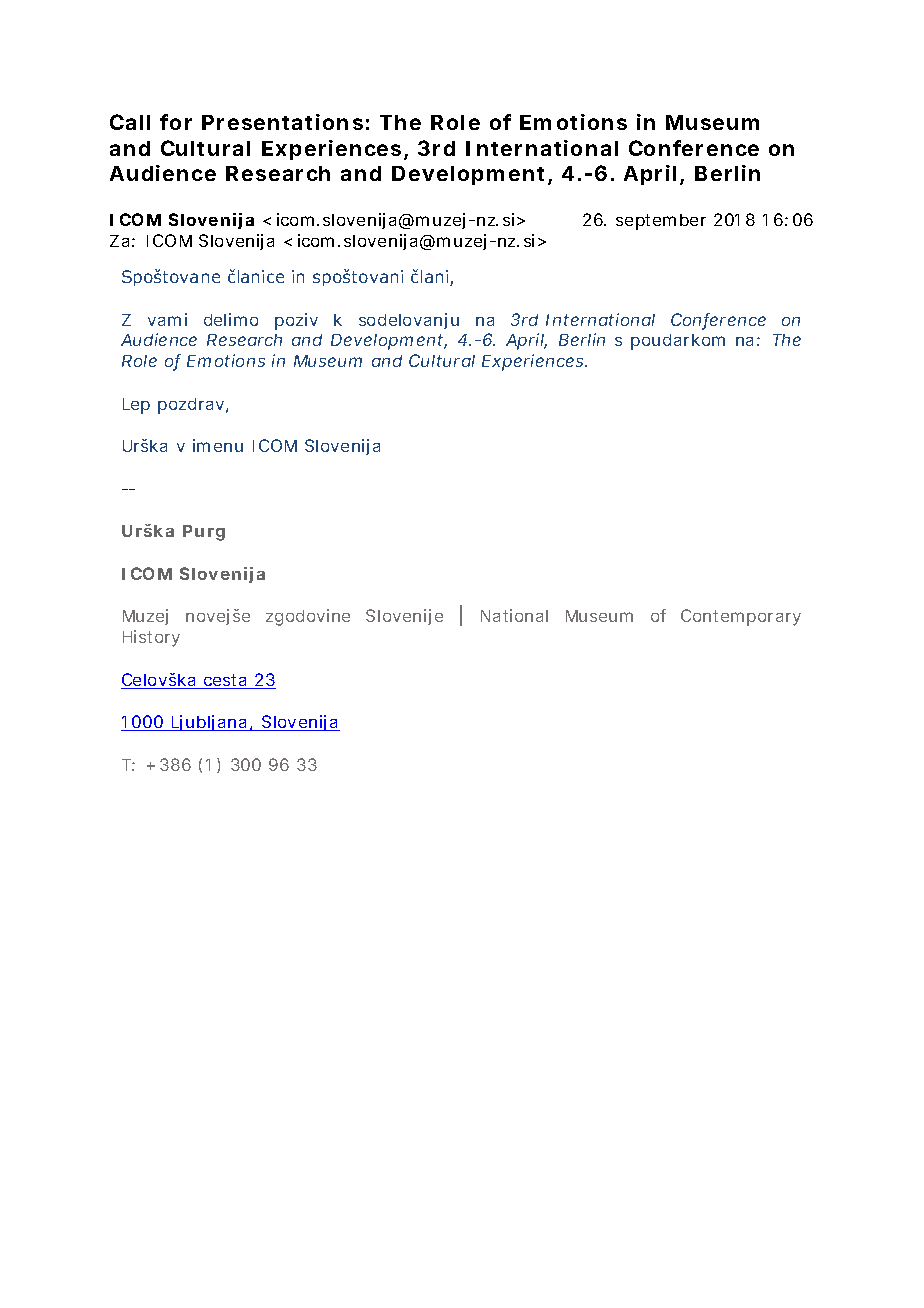 This page has width=924, height=1308. Describe the element at coordinates (151, 638) in the page. I see `History` at that location.
